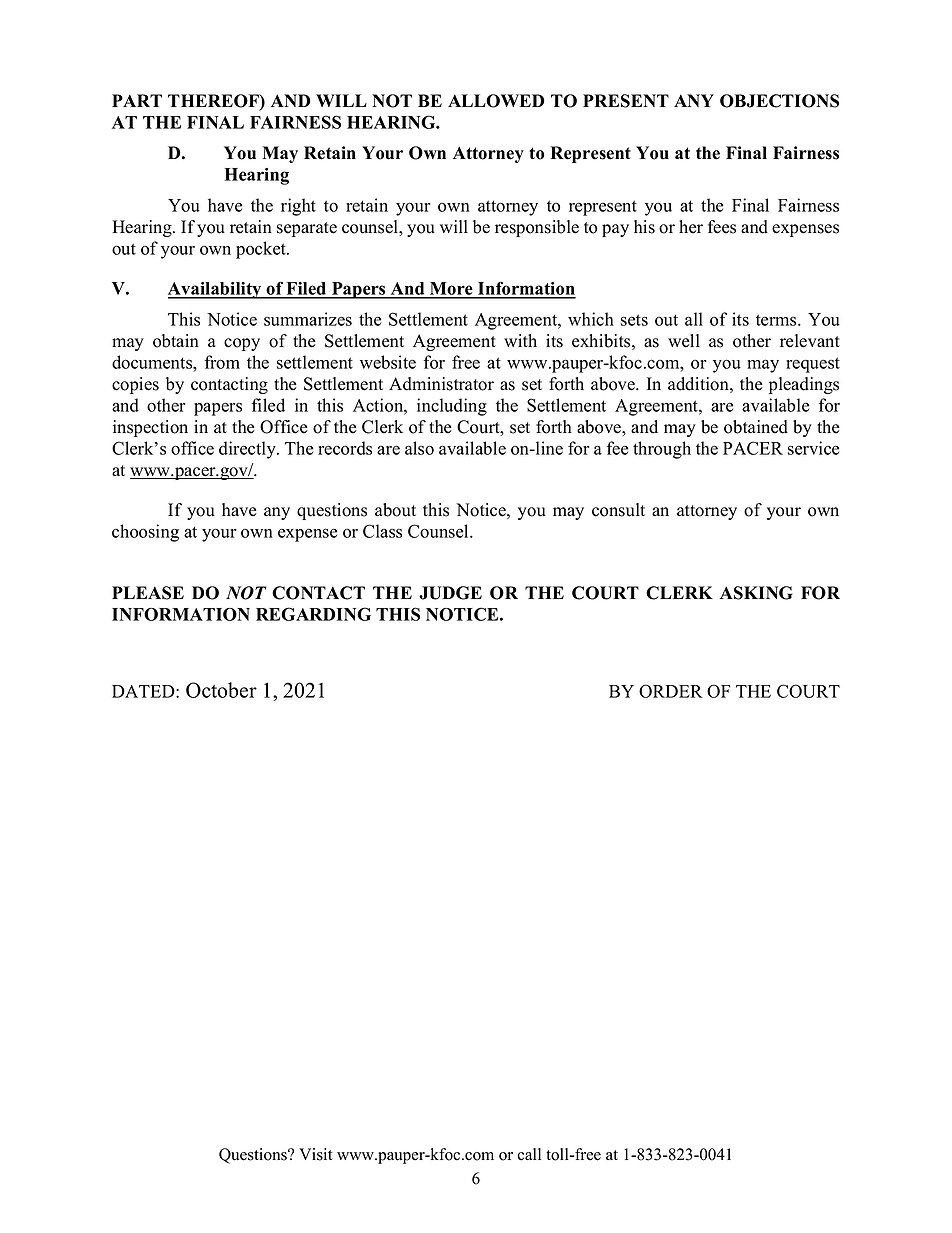 This screenshot has width=952, height=1233. What do you see at coordinates (248, 450) in the screenshot?
I see `directly` at bounding box center [248, 450].
